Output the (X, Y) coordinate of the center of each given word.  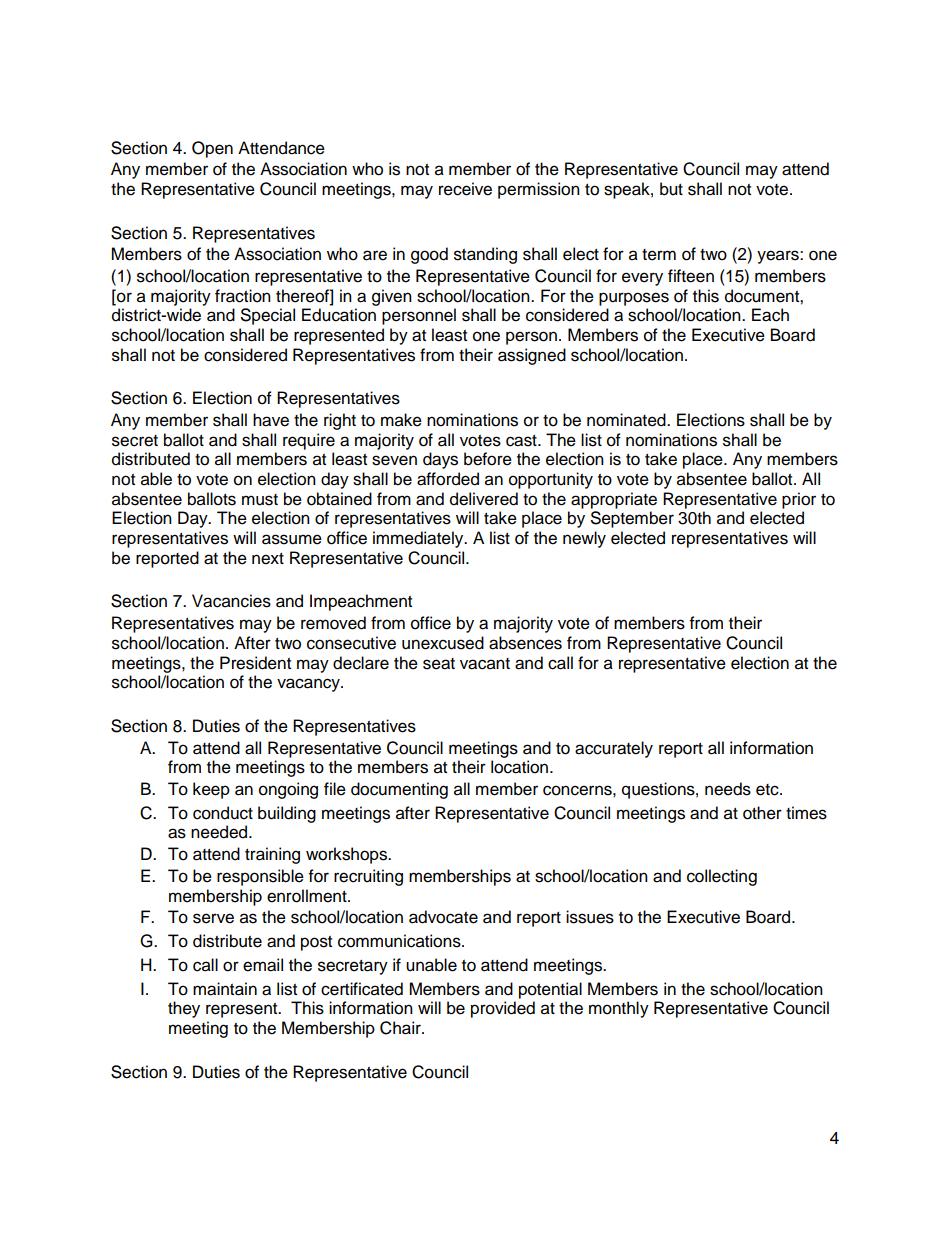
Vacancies (231, 601)
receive (465, 189)
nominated (627, 420)
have (271, 420)
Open (212, 149)
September (632, 519)
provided (503, 1009)
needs (728, 789)
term (659, 255)
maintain (225, 989)
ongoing (288, 790)
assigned (532, 356)
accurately (614, 749)
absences (525, 643)
